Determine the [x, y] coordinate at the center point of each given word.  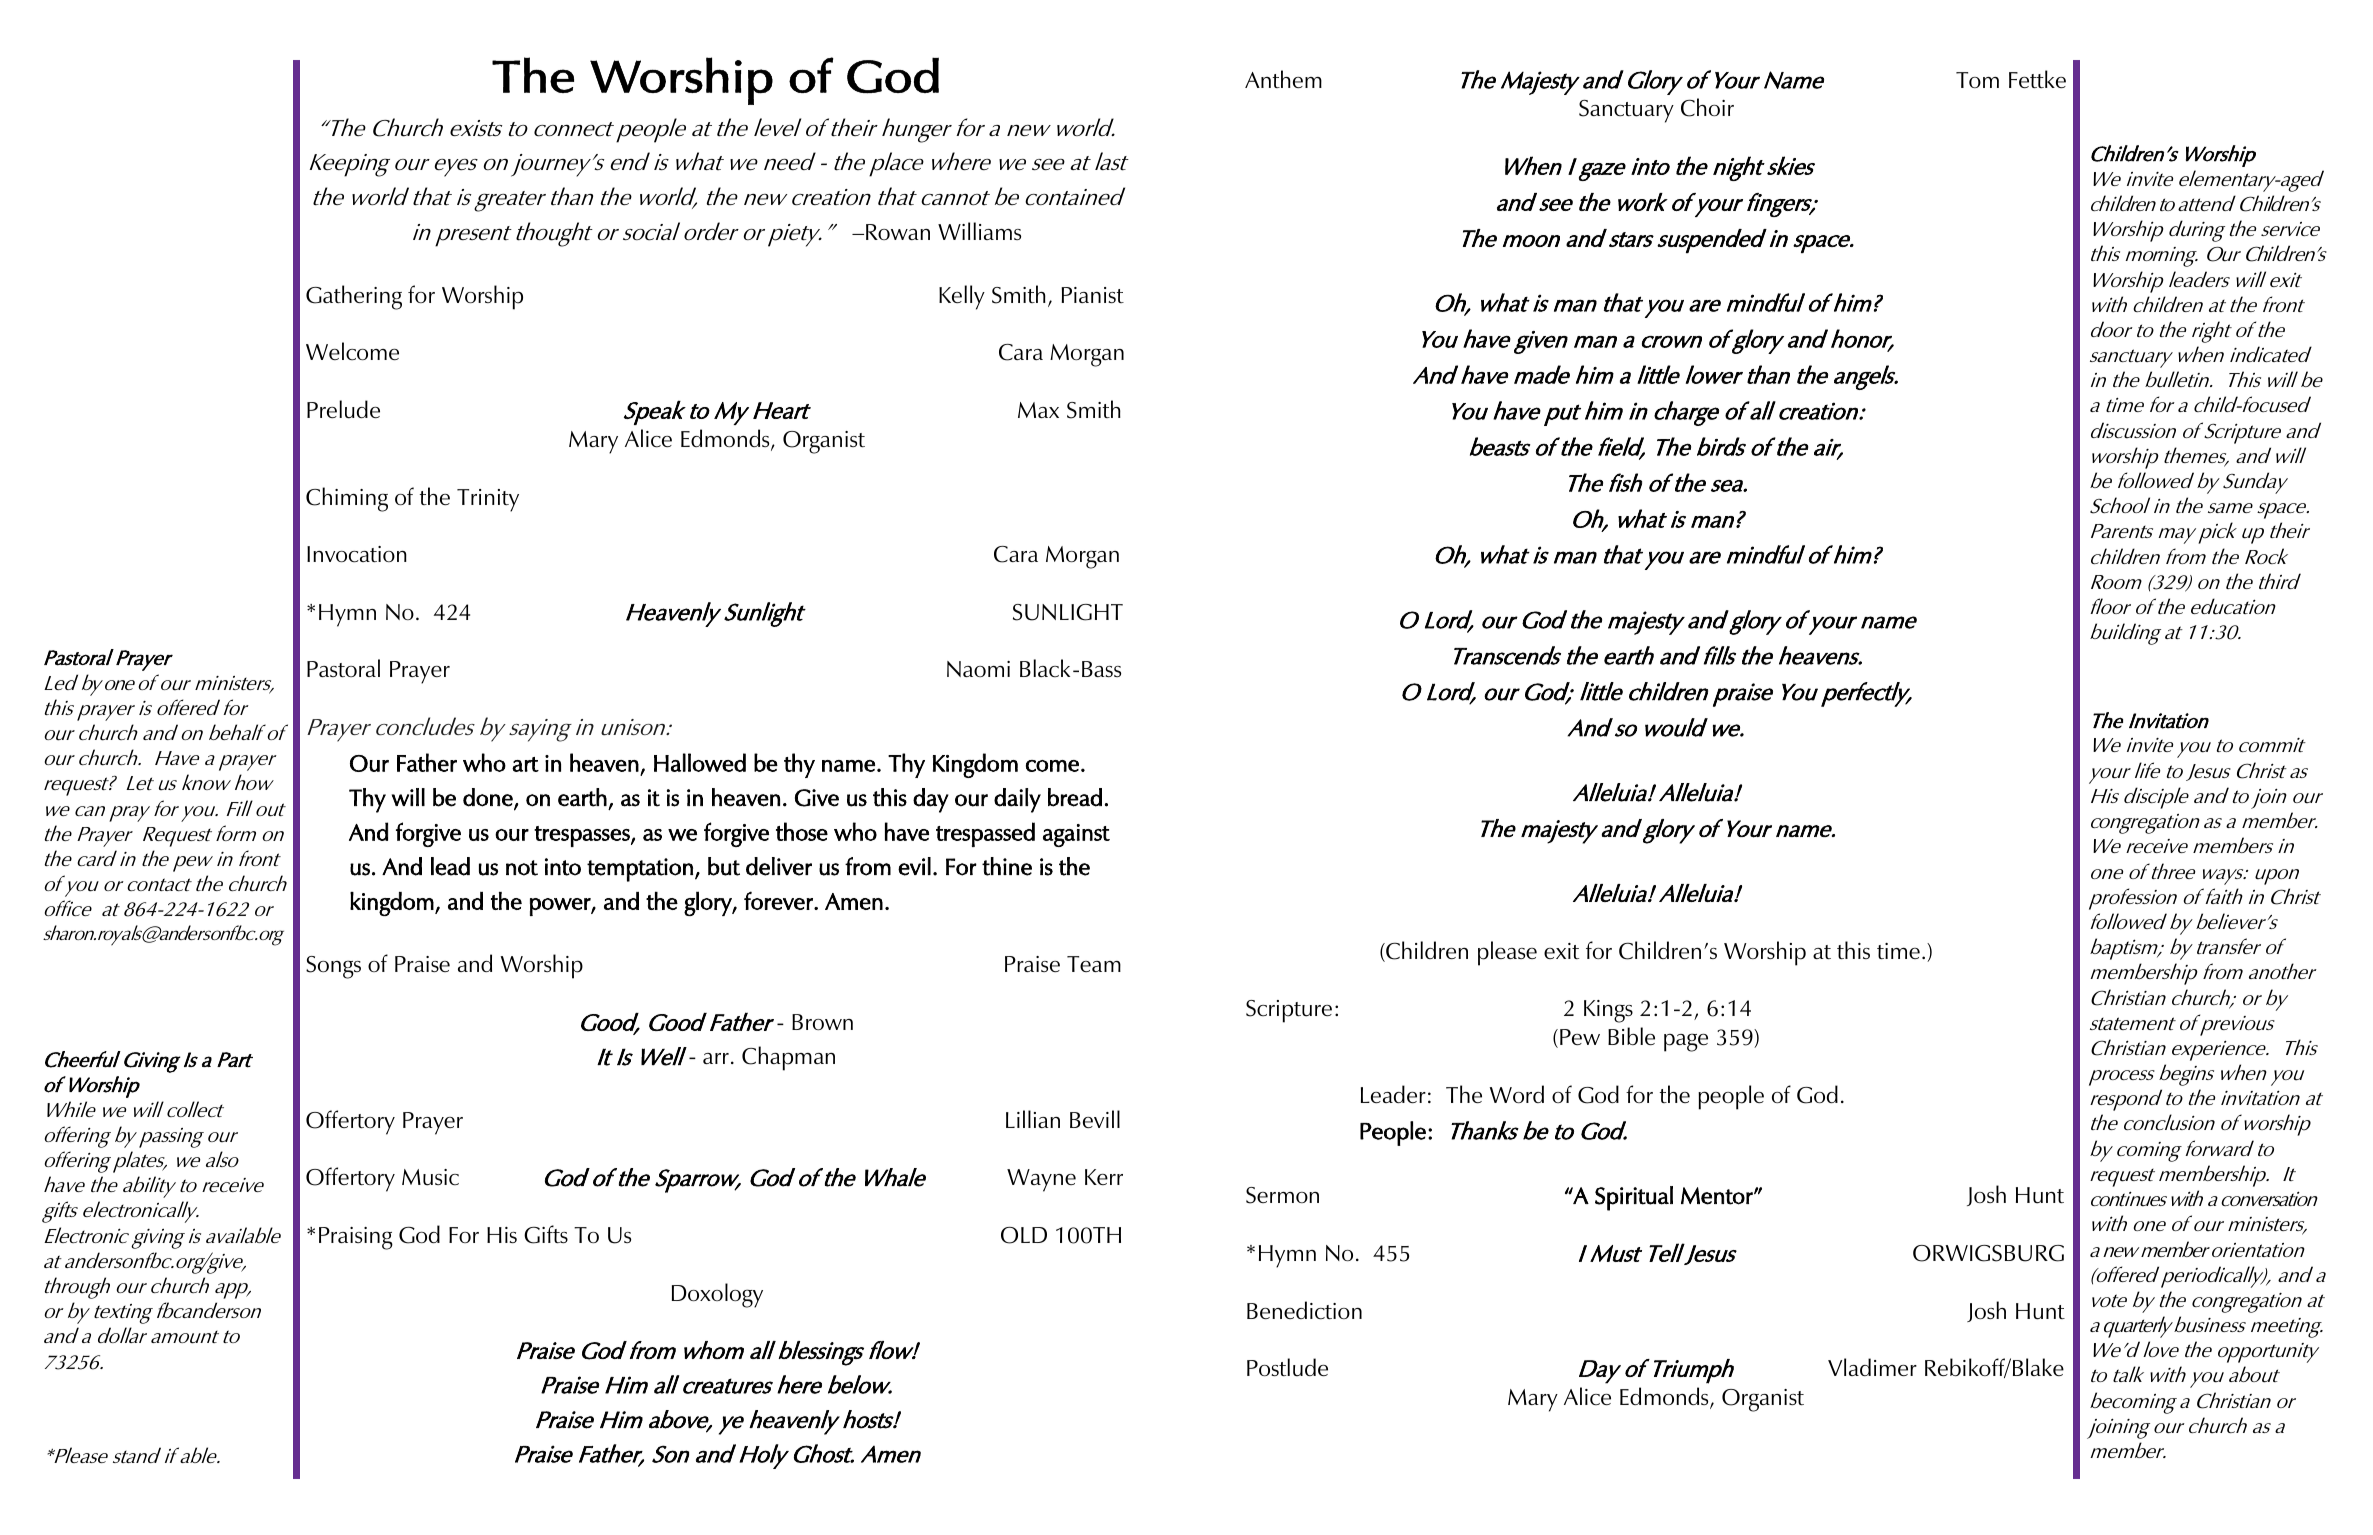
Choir [1707, 107]
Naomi [978, 669]
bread [1075, 797]
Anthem [1283, 79]
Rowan [898, 232]
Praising [356, 1238]
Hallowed [700, 762]
